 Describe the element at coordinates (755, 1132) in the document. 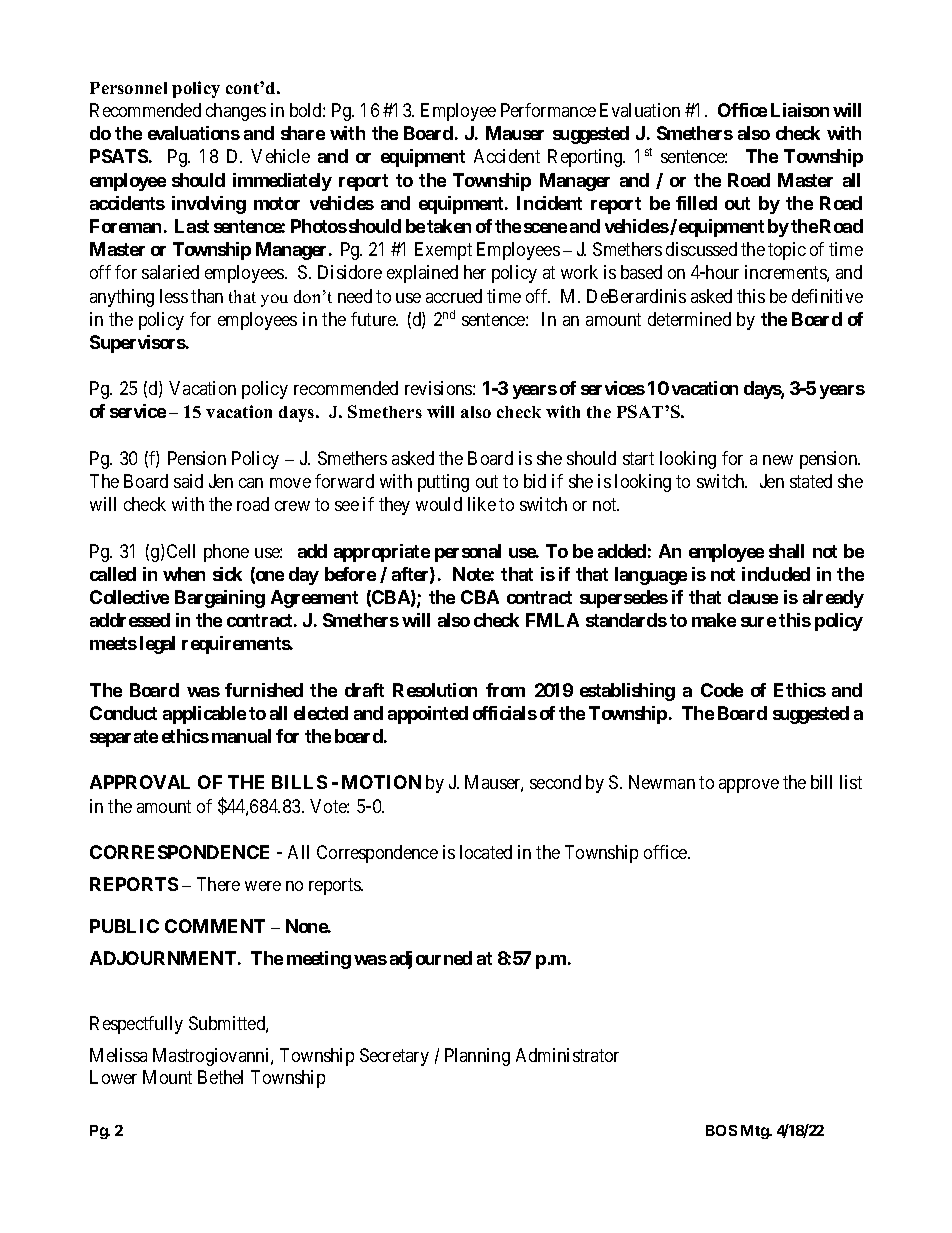

I see `Mtg` at that location.
